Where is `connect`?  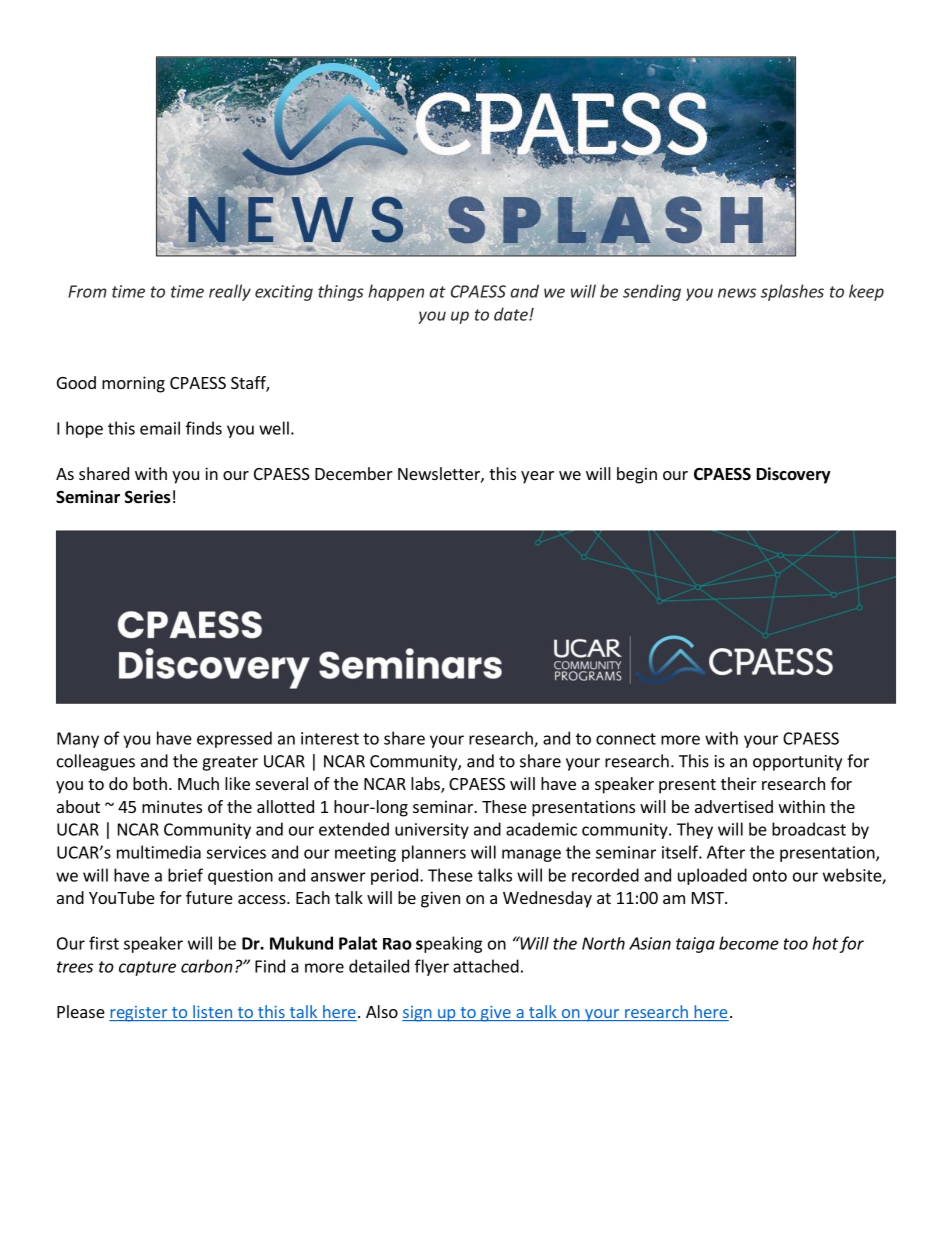
connect is located at coordinates (626, 739).
